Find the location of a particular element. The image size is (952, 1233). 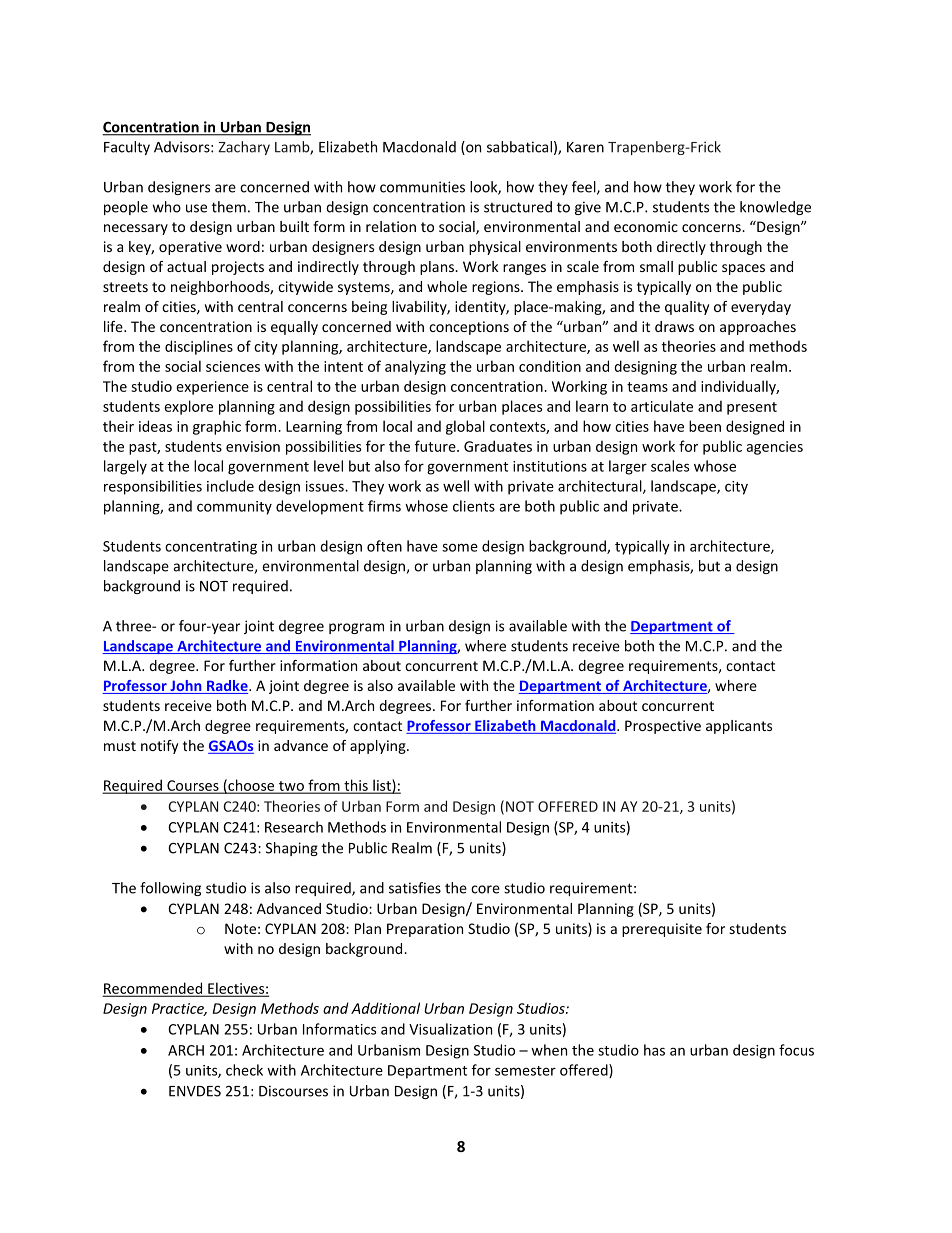

core is located at coordinates (485, 889).
